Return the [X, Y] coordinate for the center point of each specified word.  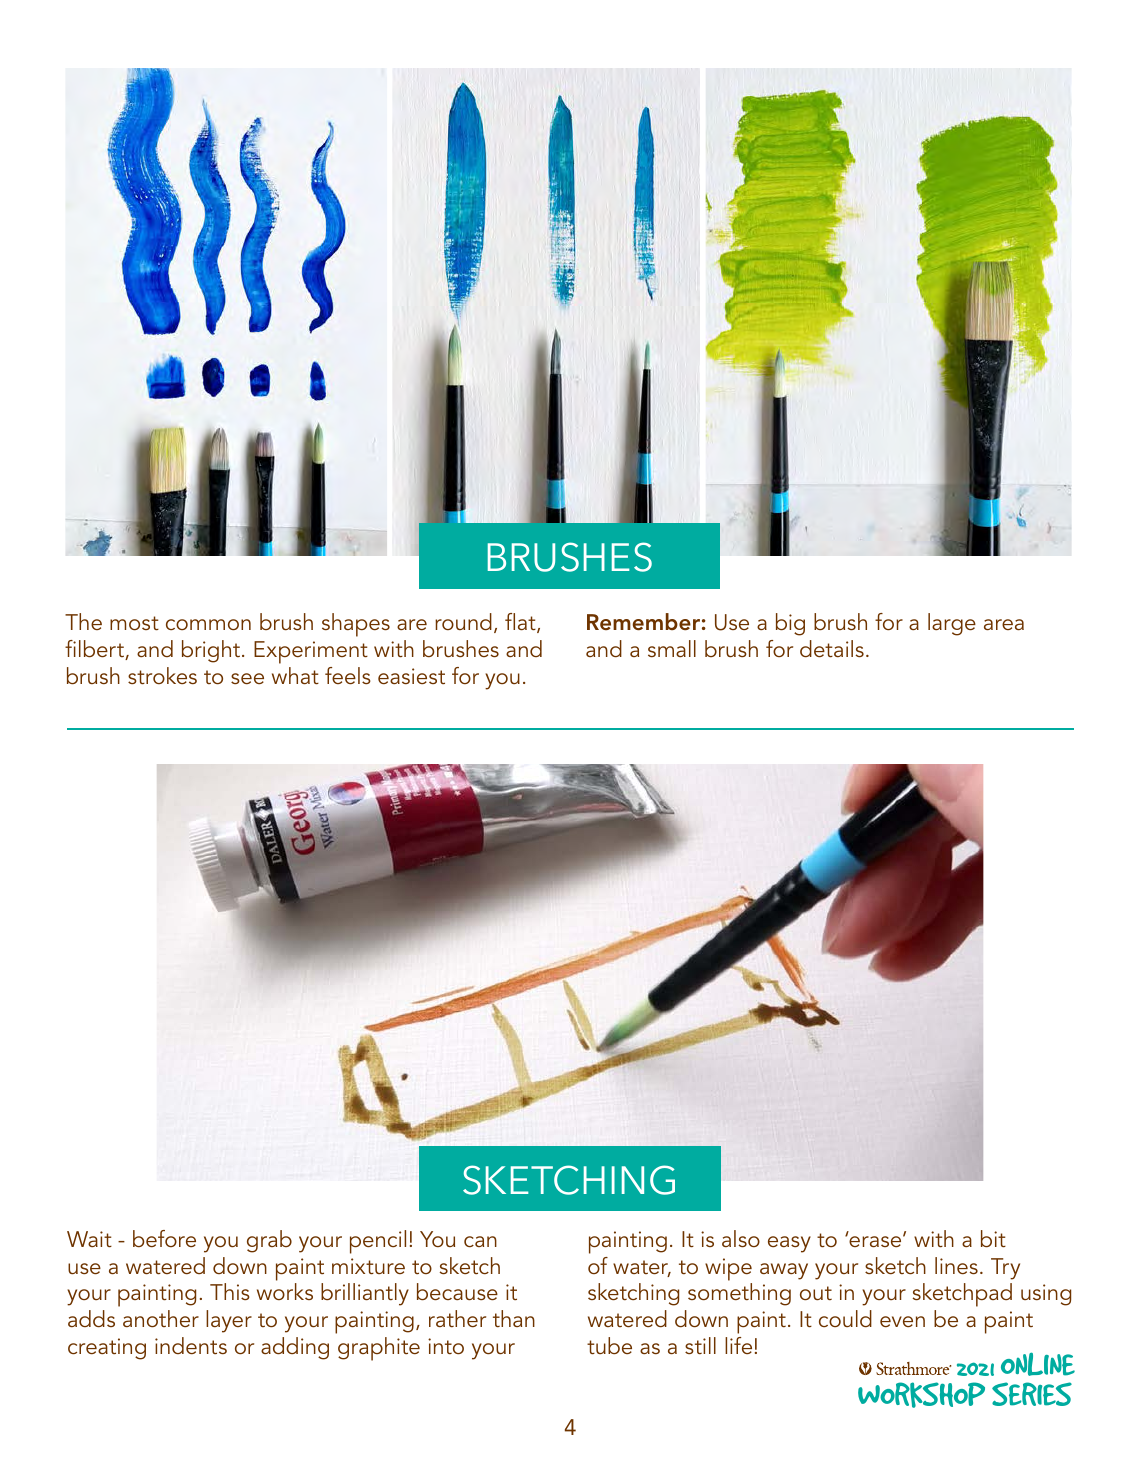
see [247, 678]
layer [229, 1321]
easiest [411, 676]
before [164, 1239]
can [480, 1241]
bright [211, 651]
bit [993, 1239]
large [952, 624]
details [832, 649]
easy [789, 1244]
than [514, 1318]
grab [269, 1241]
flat [521, 623]
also [741, 1239]
